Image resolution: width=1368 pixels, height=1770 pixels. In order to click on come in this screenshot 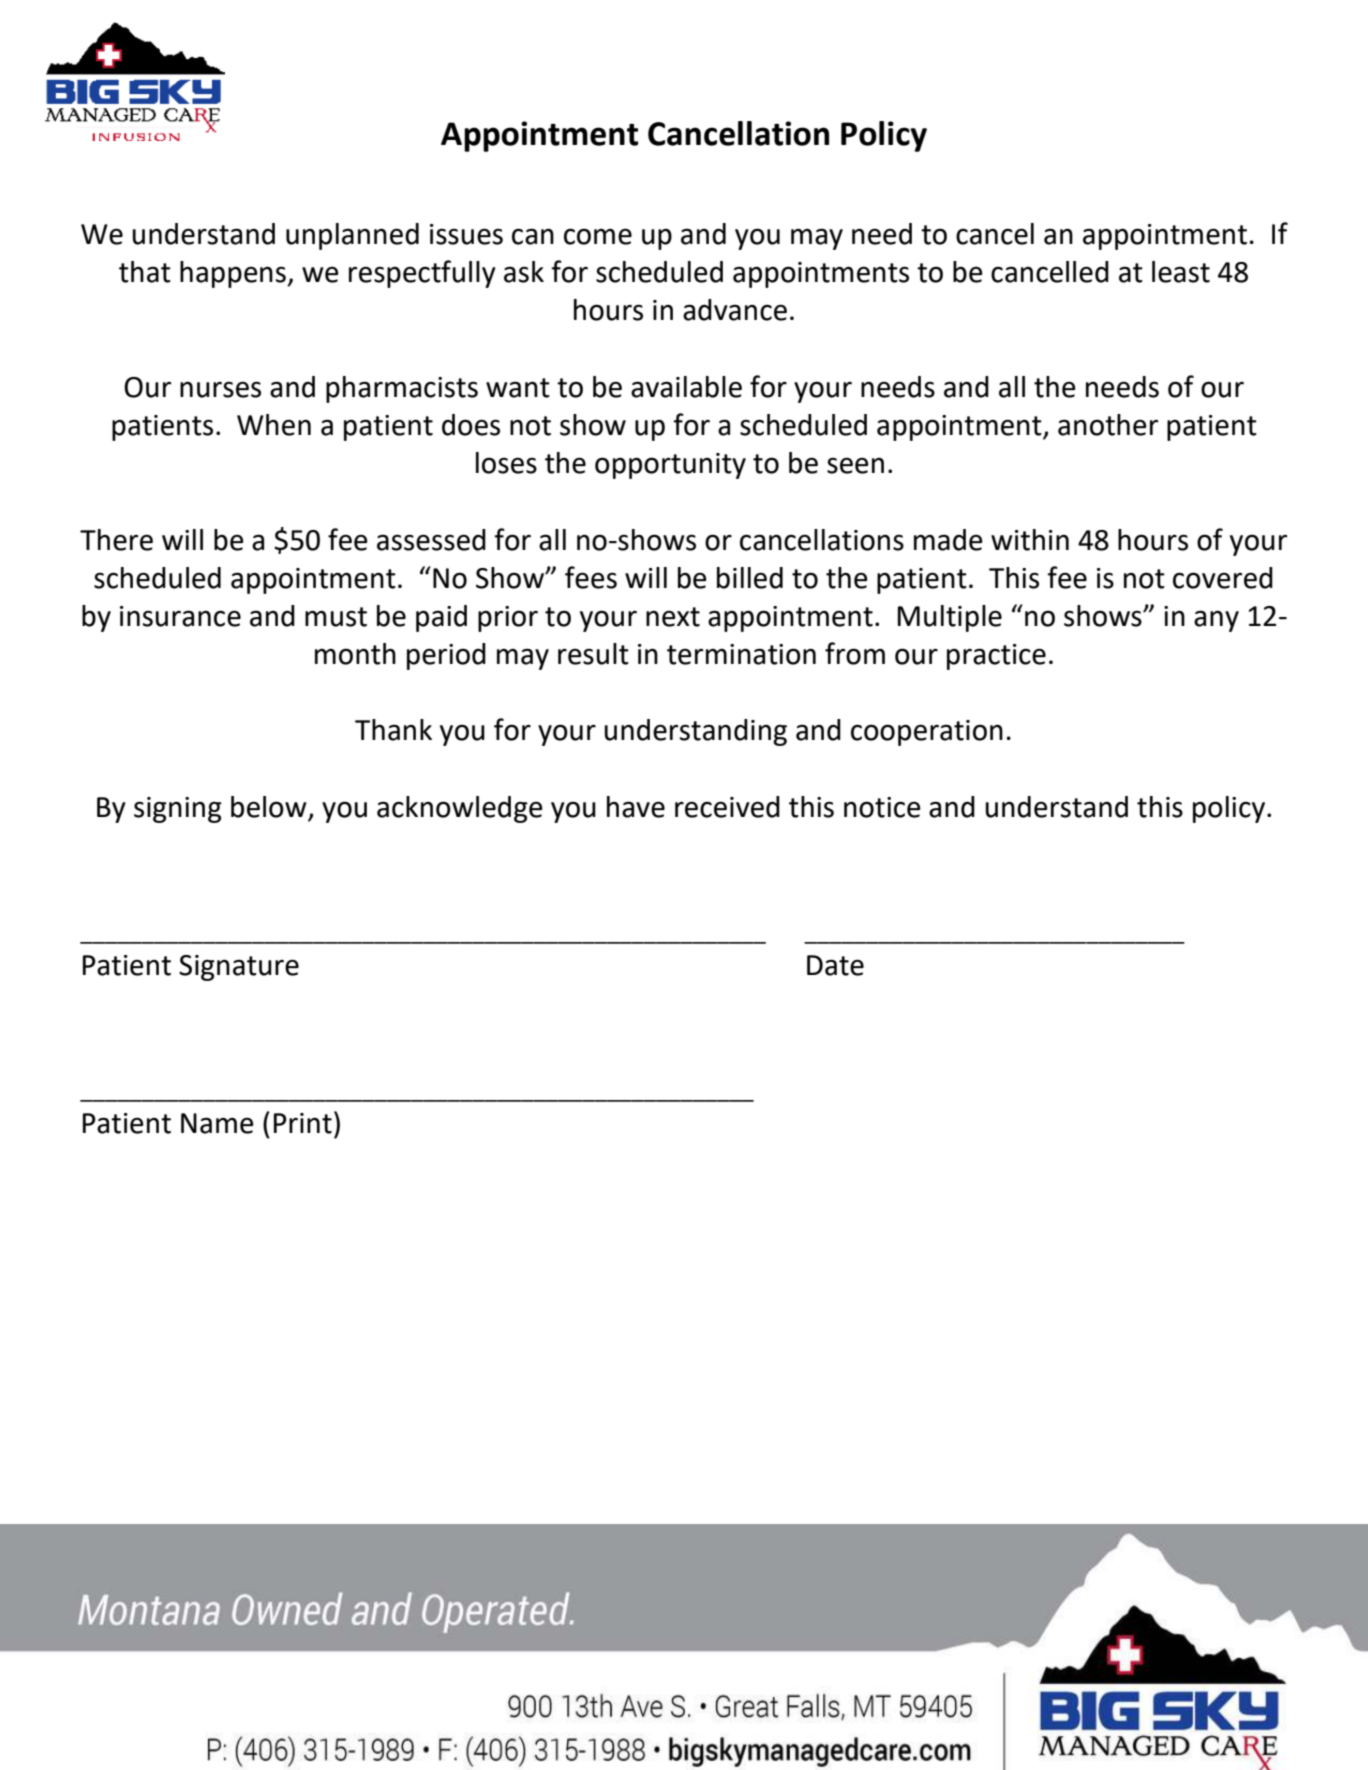, I will do `click(598, 236)`.
